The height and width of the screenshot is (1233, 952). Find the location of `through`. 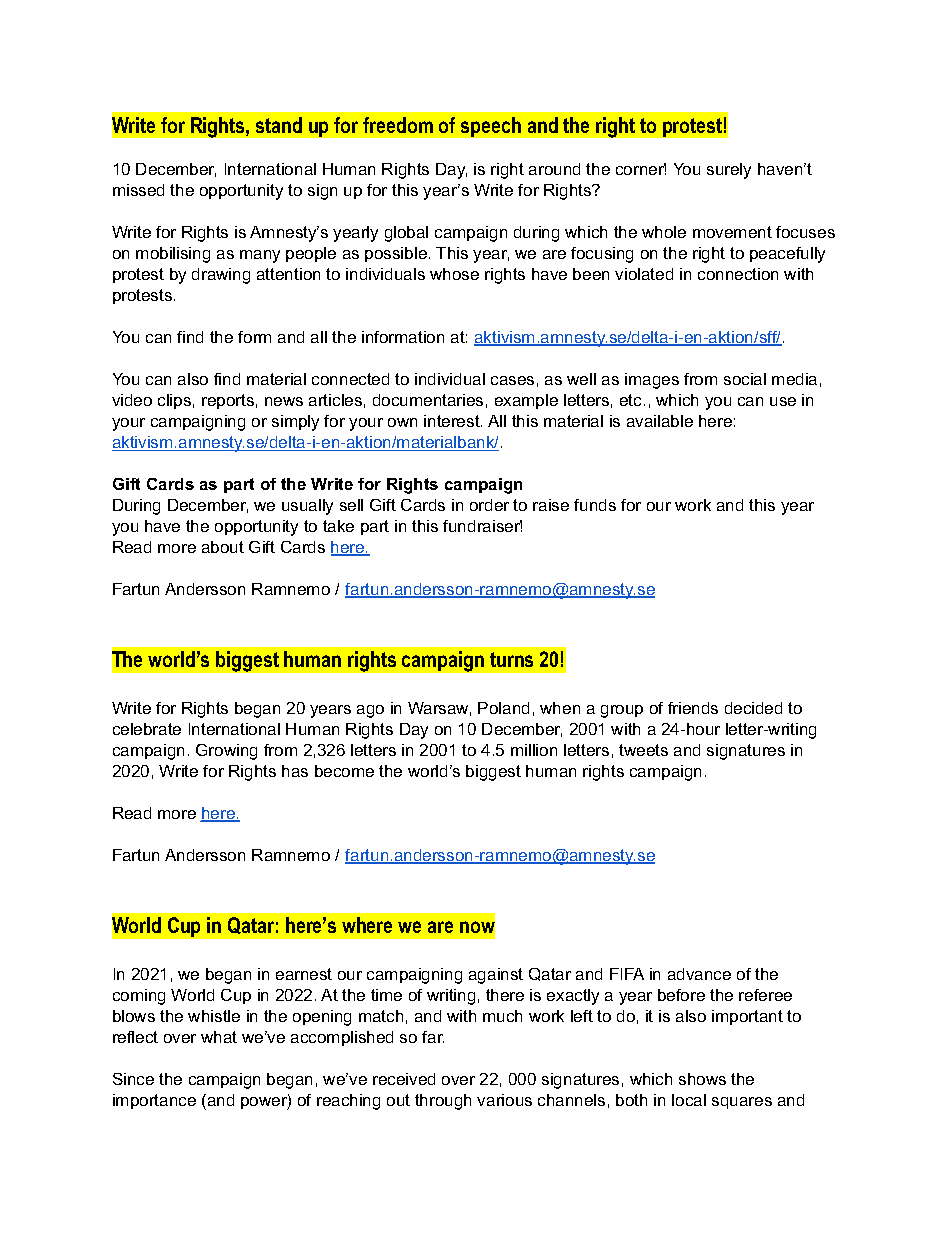

through is located at coordinates (443, 1102).
